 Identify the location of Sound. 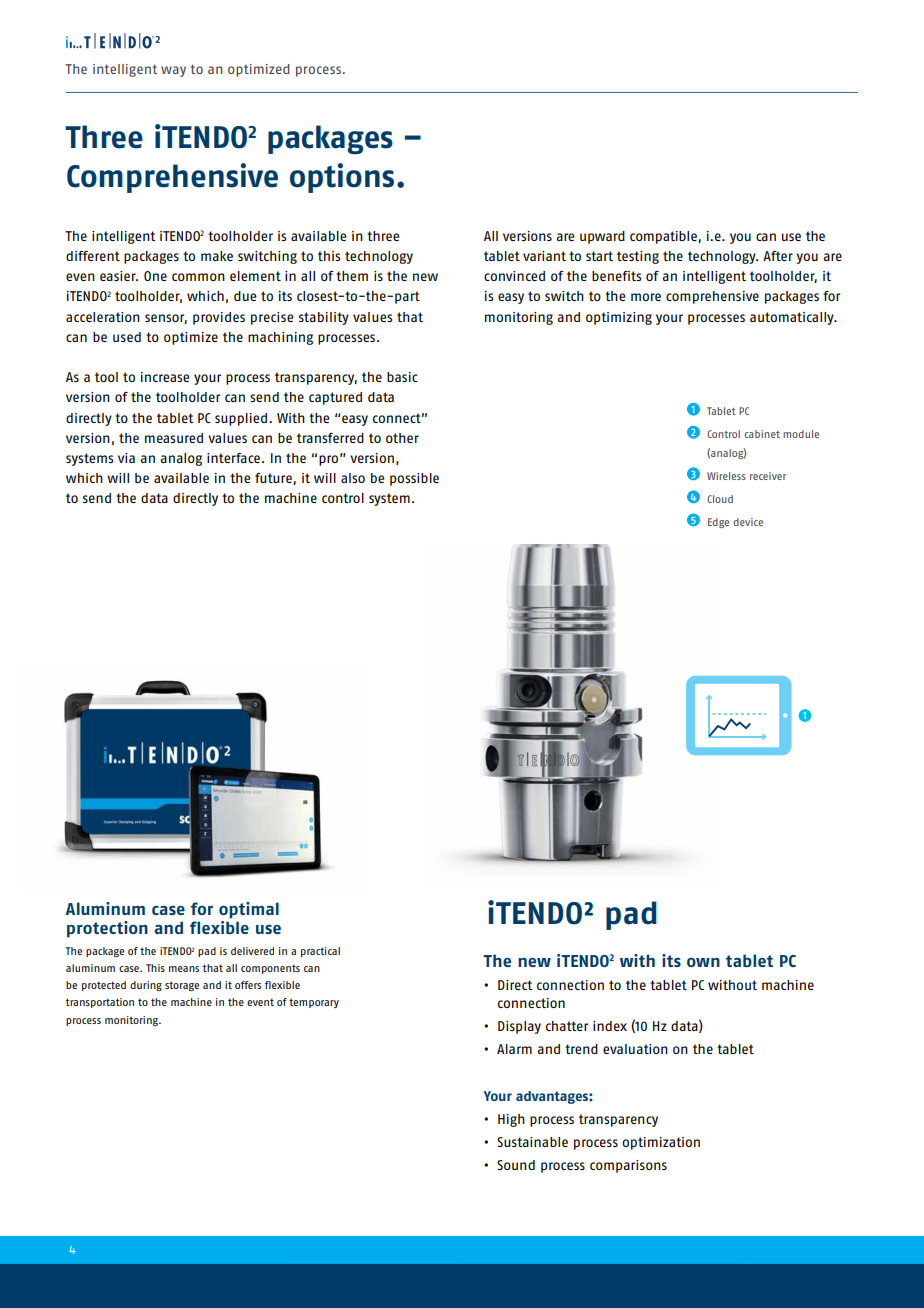
(516, 1165).
